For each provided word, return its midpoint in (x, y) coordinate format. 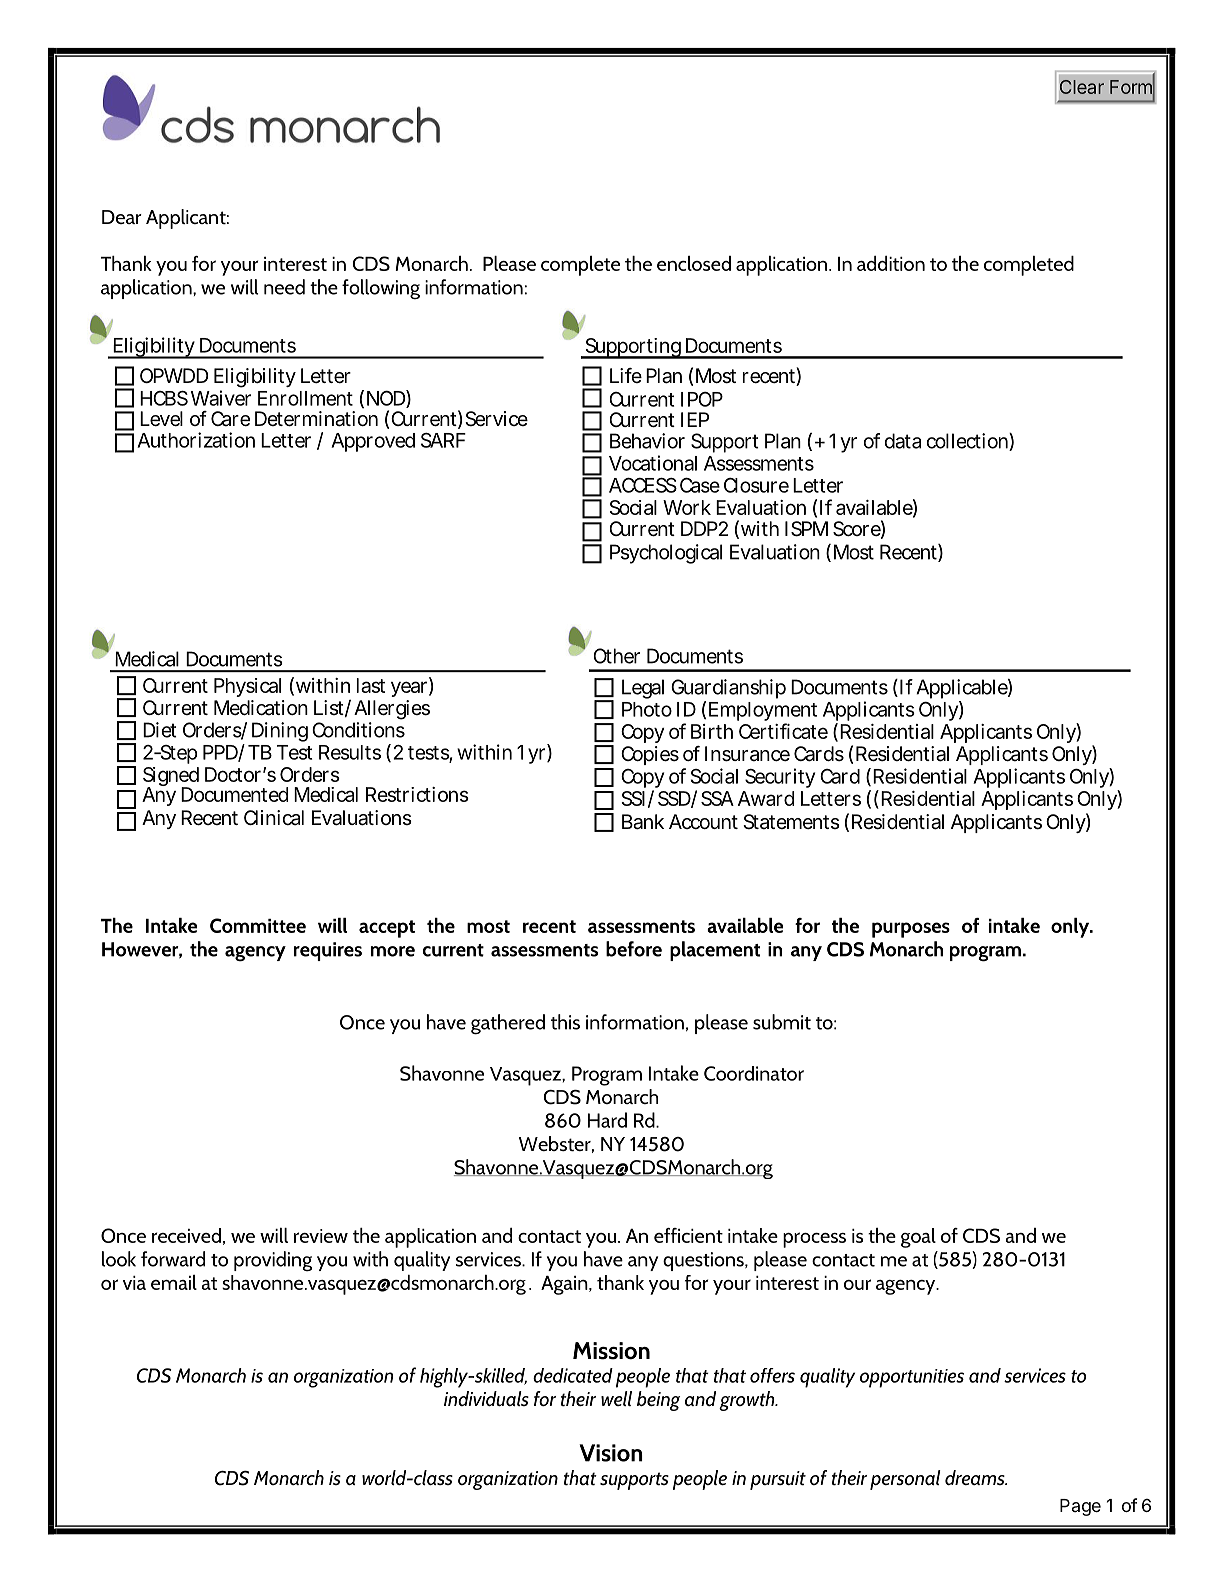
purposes (911, 930)
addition (891, 263)
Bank (643, 822)
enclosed (694, 263)
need (284, 287)
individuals (486, 1398)
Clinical (274, 818)
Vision (611, 1453)
